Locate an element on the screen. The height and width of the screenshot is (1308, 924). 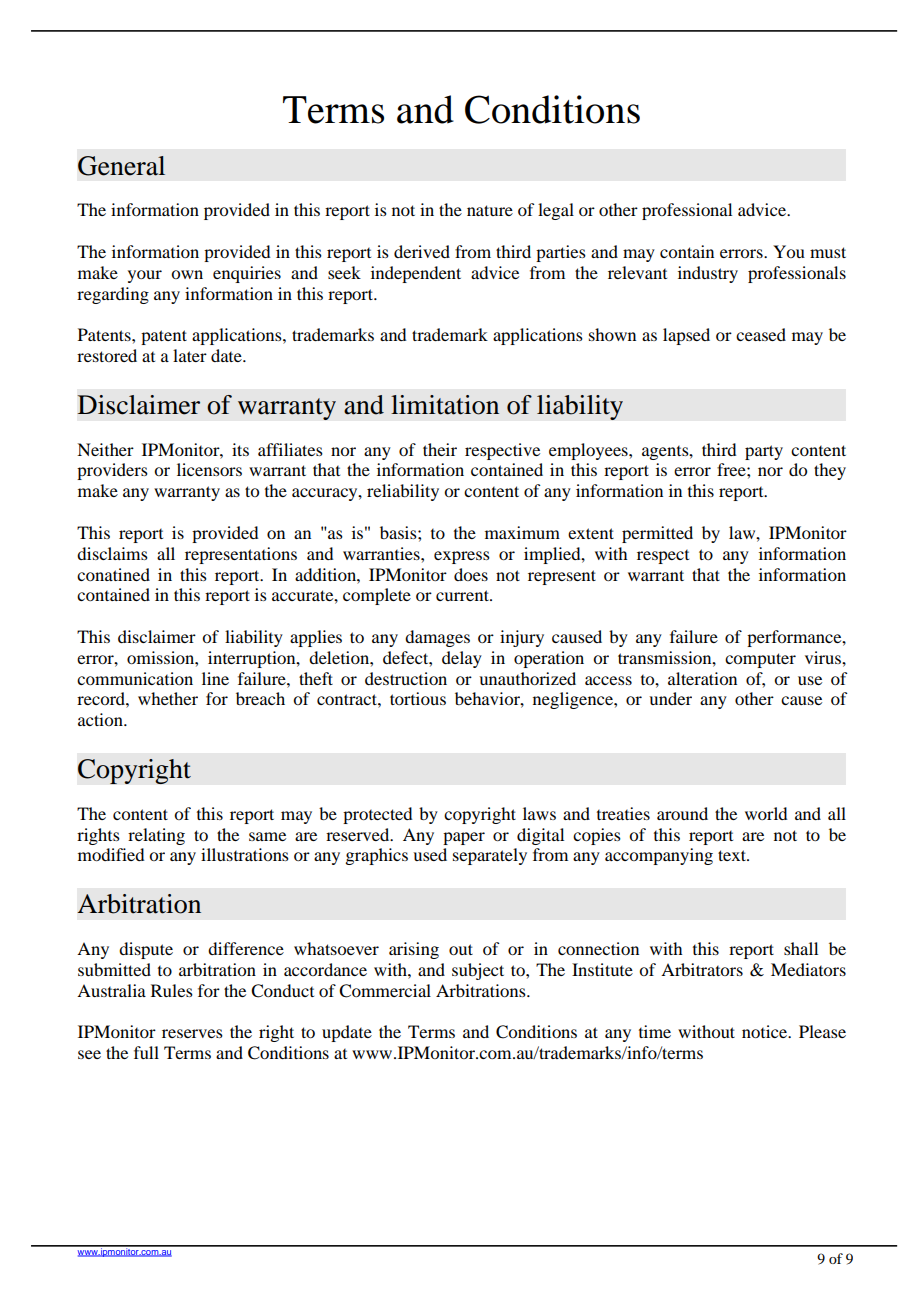
current is located at coordinates (463, 595).
